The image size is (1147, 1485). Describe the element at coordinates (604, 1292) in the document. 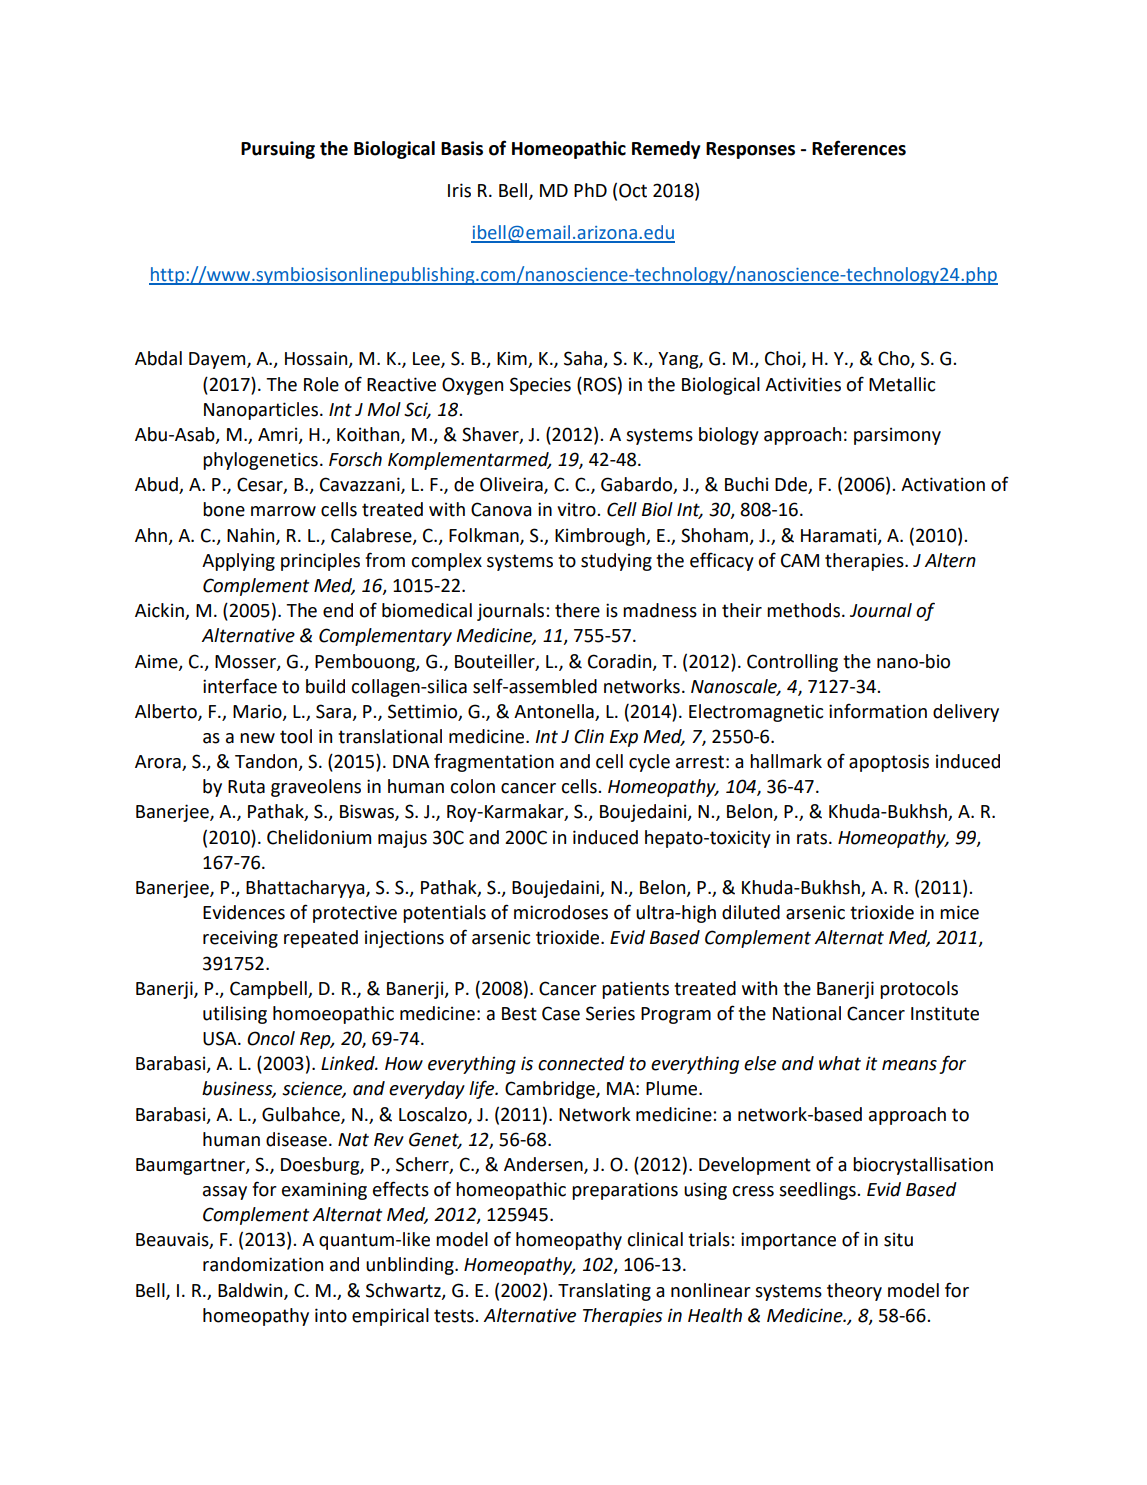

I see `Translating` at that location.
